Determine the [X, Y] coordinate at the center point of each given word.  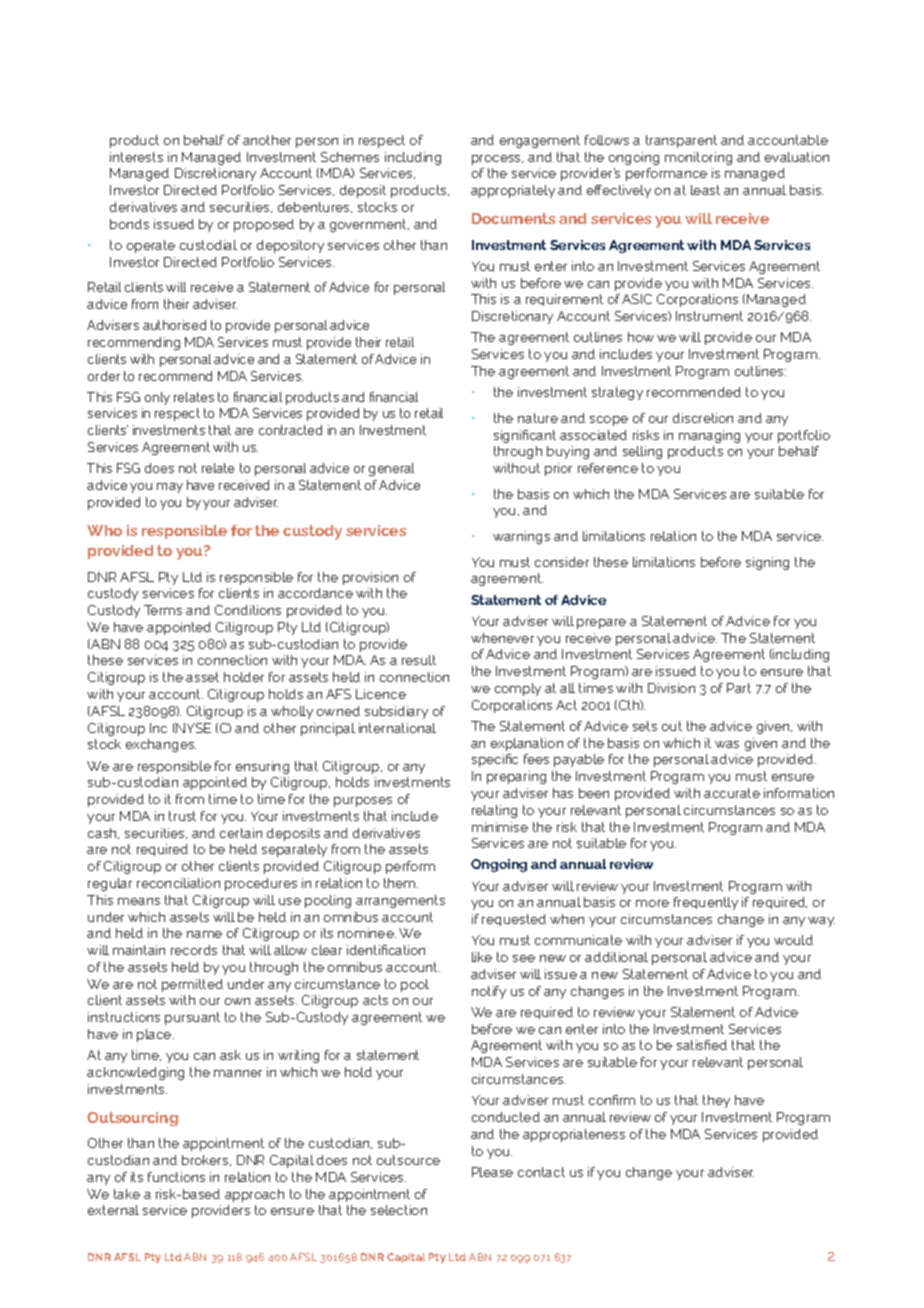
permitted [192, 985]
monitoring [698, 158]
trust [182, 816]
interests [136, 157]
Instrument [709, 316]
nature [538, 418]
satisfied [702, 1045]
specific [495, 760]
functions [176, 1177]
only [157, 398]
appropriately [513, 191]
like [482, 957]
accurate [732, 793]
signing [767, 563]
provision [370, 578]
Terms [163, 610]
